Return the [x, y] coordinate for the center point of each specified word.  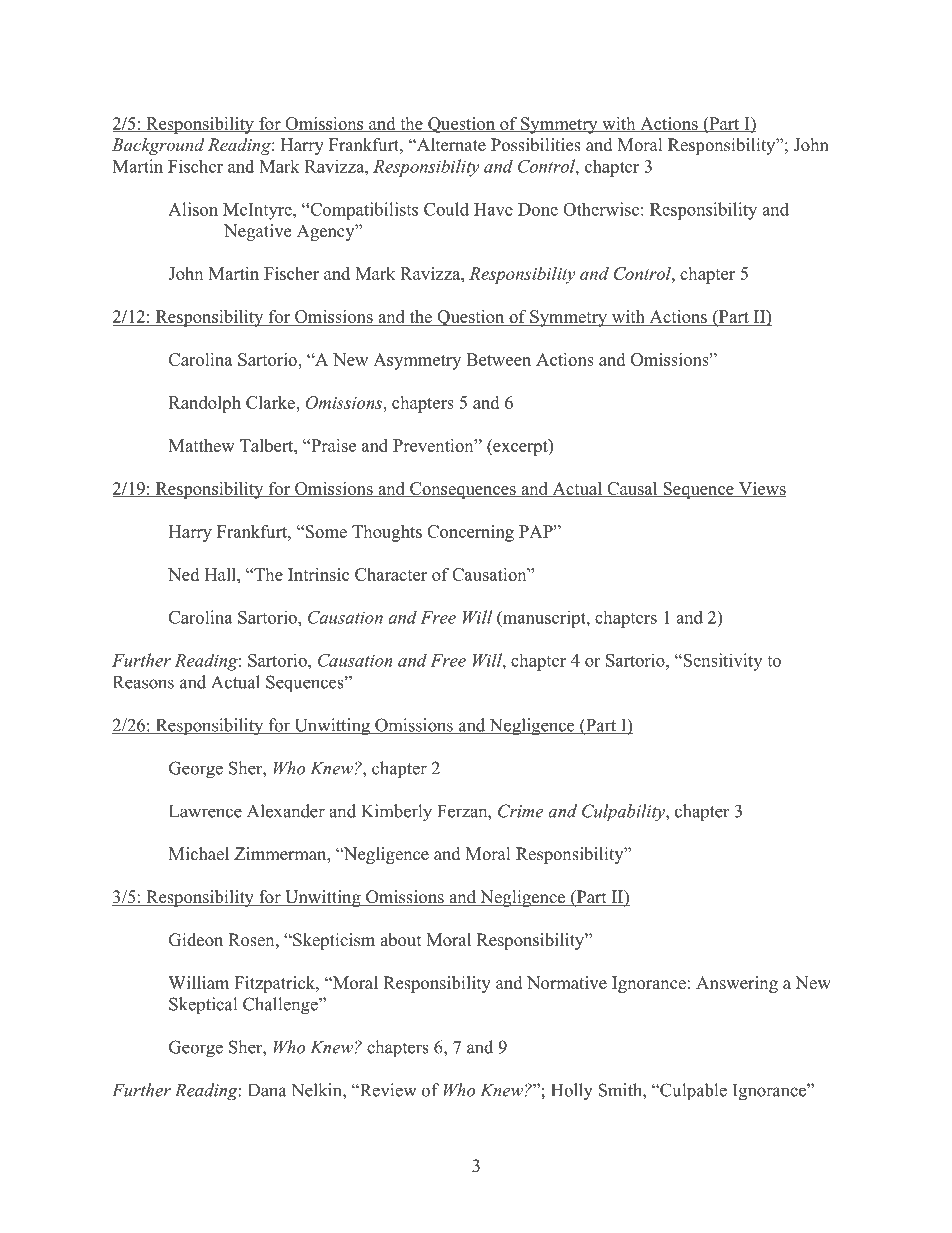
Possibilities [536, 145]
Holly [572, 1092]
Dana [267, 1090]
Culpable [692, 1092]
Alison [193, 209]
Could [446, 209]
